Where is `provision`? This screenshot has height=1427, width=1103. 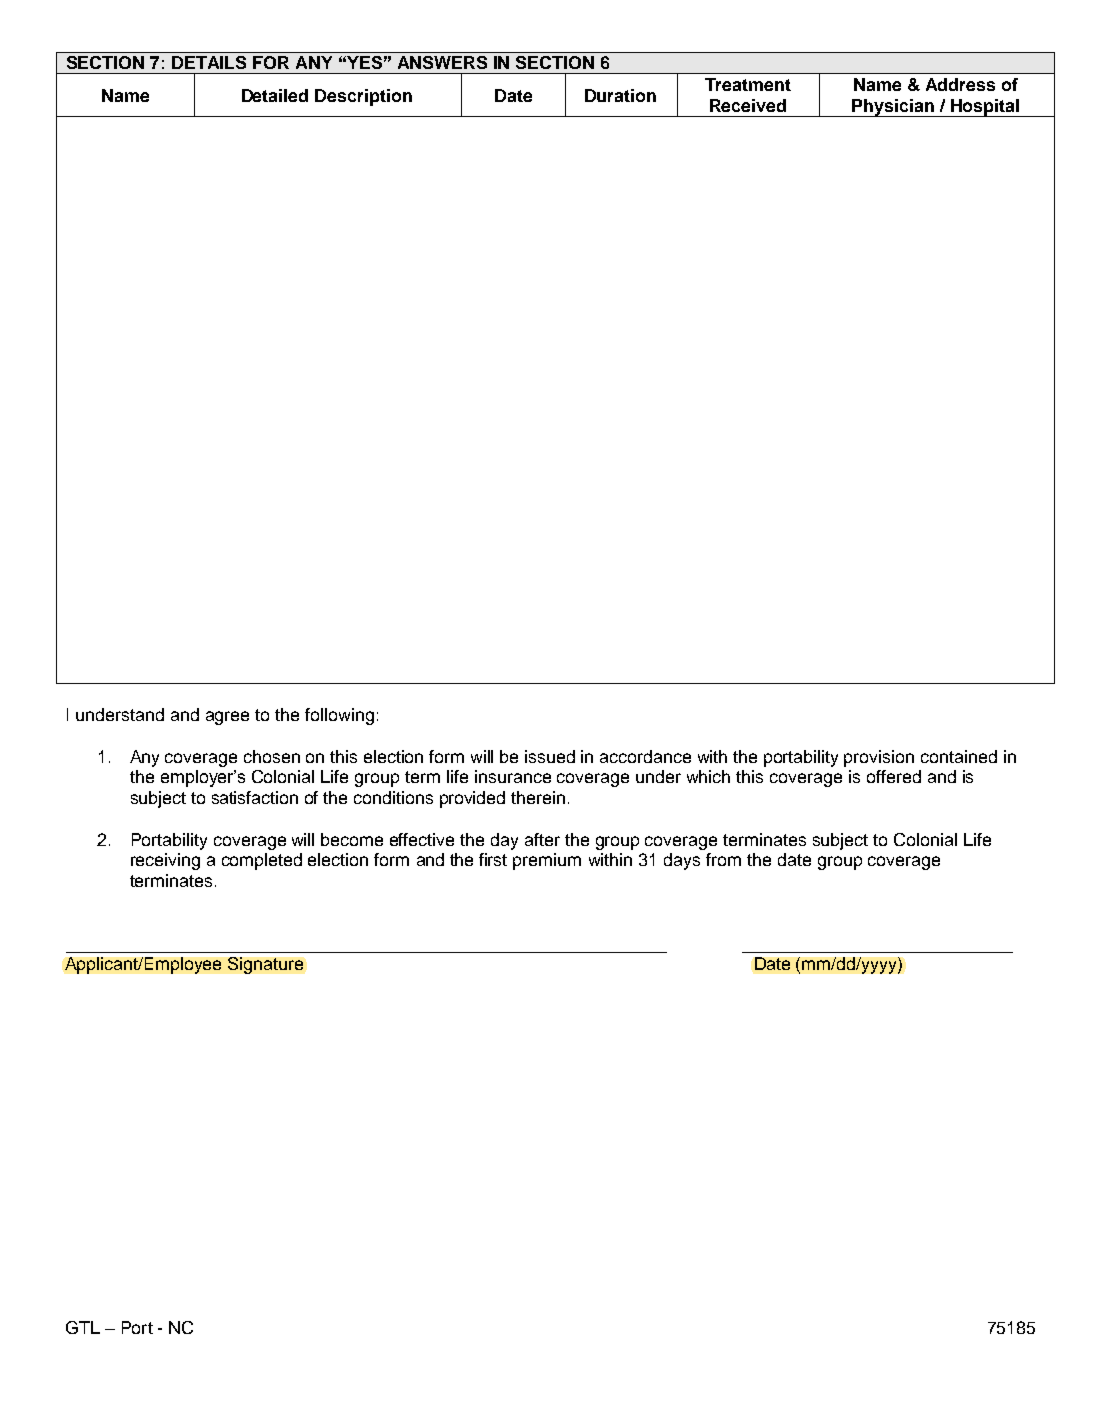 provision is located at coordinates (879, 758).
